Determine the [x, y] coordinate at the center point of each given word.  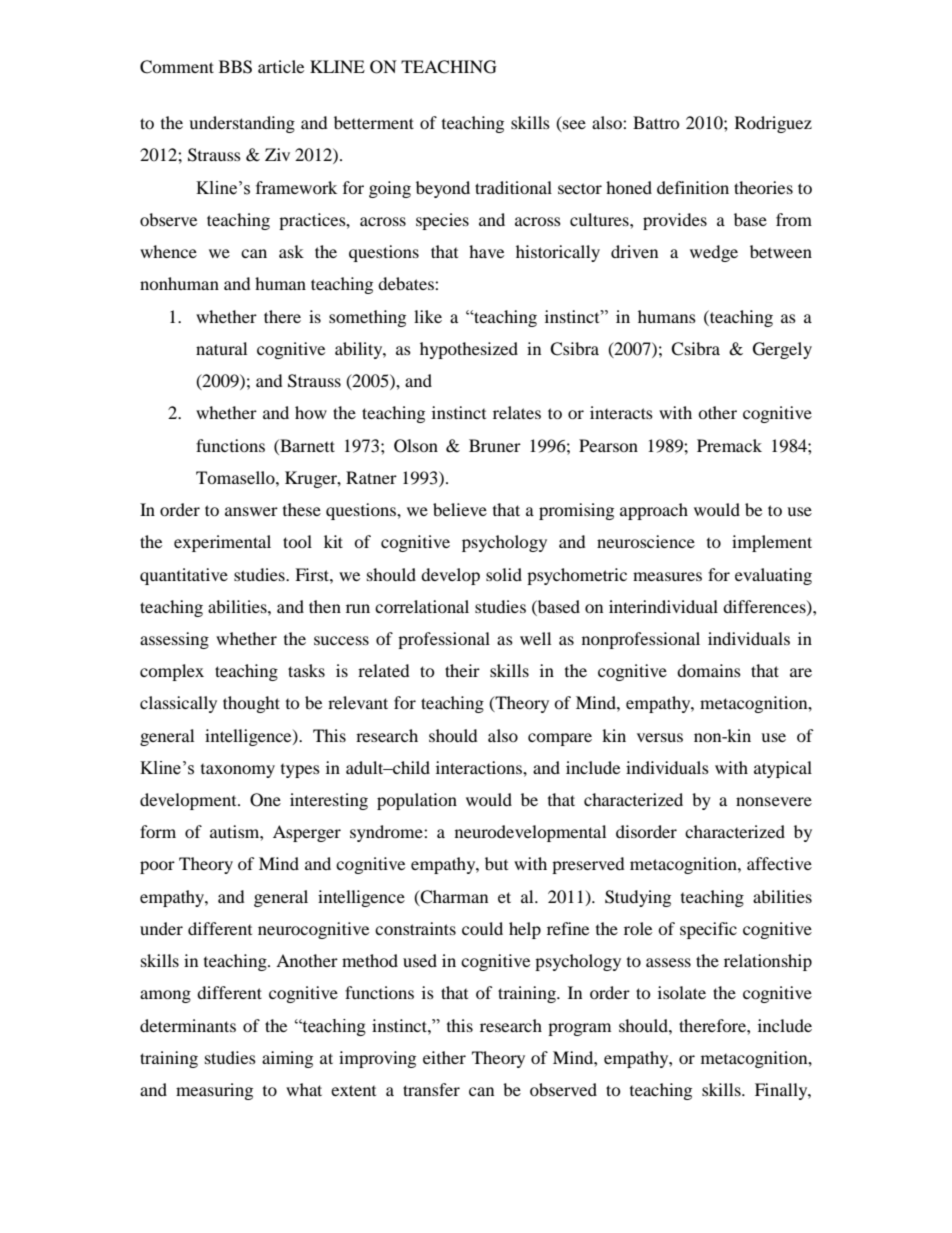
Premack [729, 445]
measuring [214, 1091]
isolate [682, 992]
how [311, 412]
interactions [480, 767]
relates [517, 412]
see [573, 126]
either [444, 1057]
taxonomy [238, 771]
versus [660, 737]
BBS [235, 67]
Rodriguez [773, 124]
